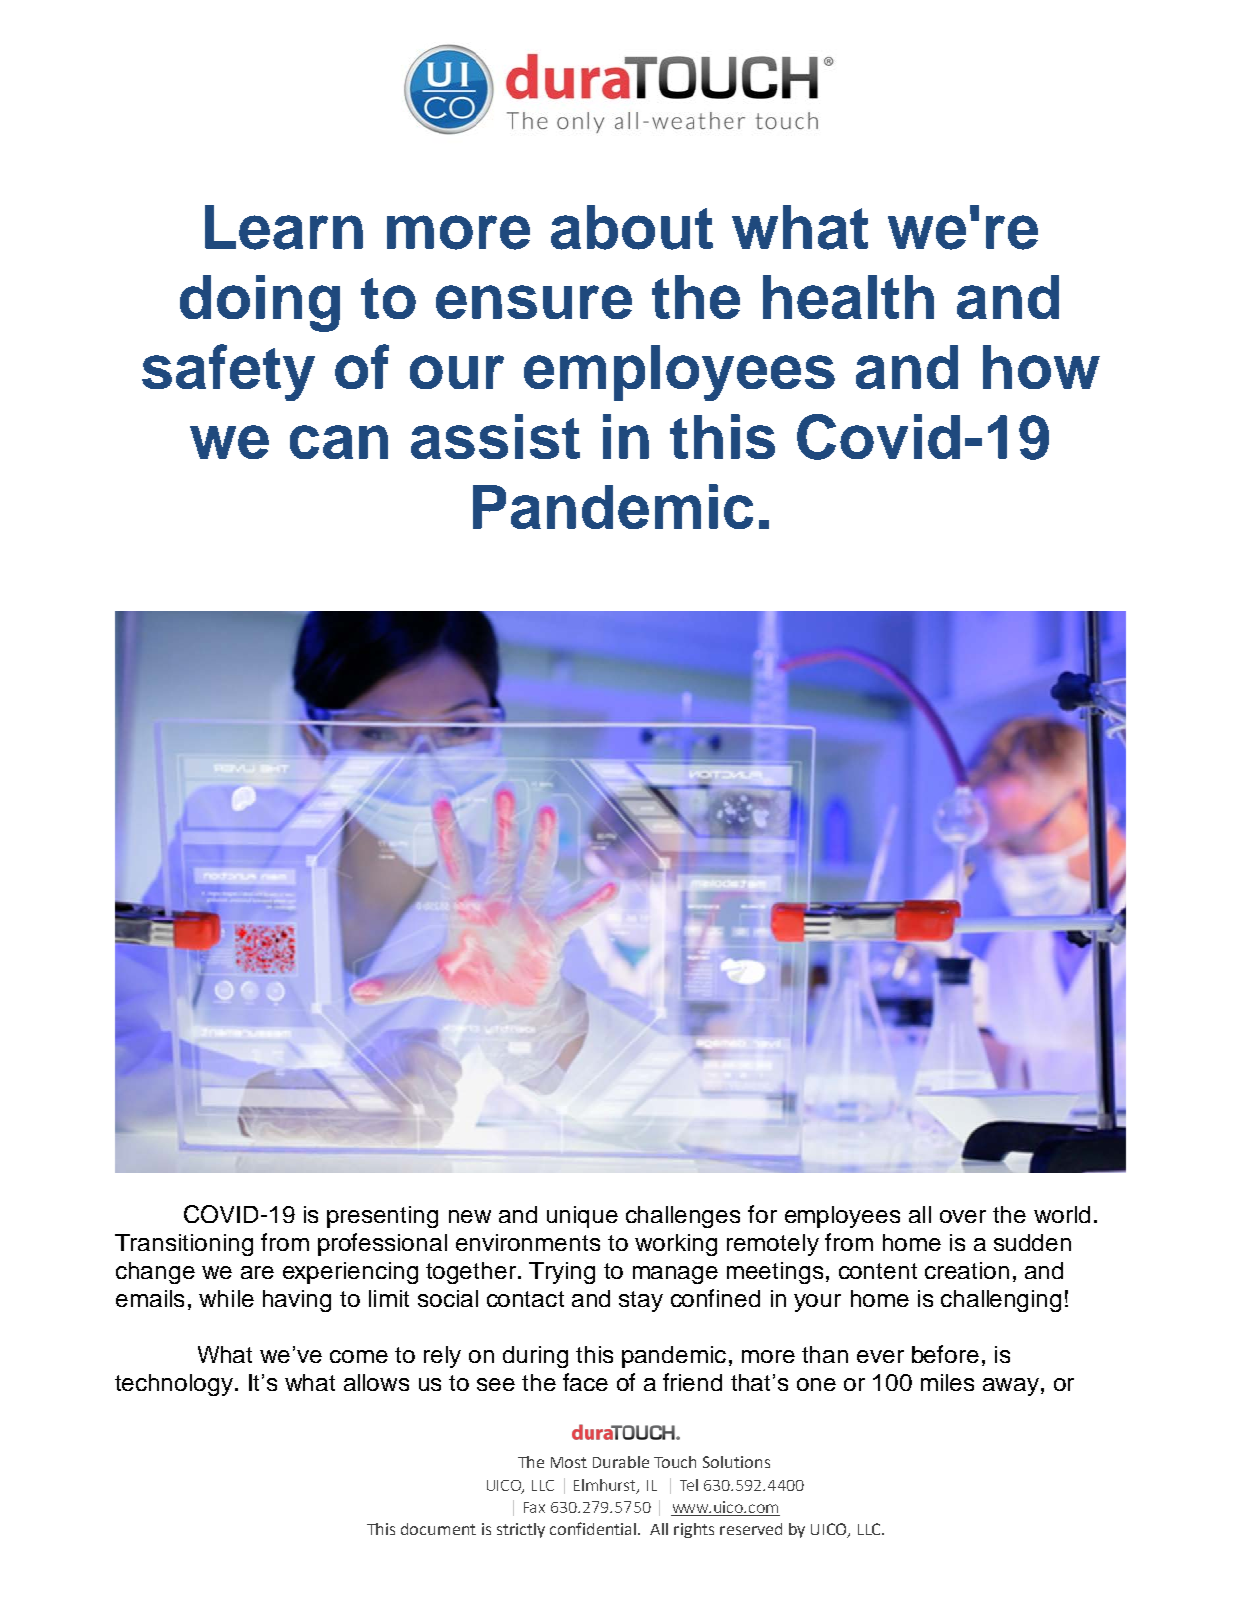  Describe the element at coordinates (382, 1217) in the image. I see `presenting` at that location.
